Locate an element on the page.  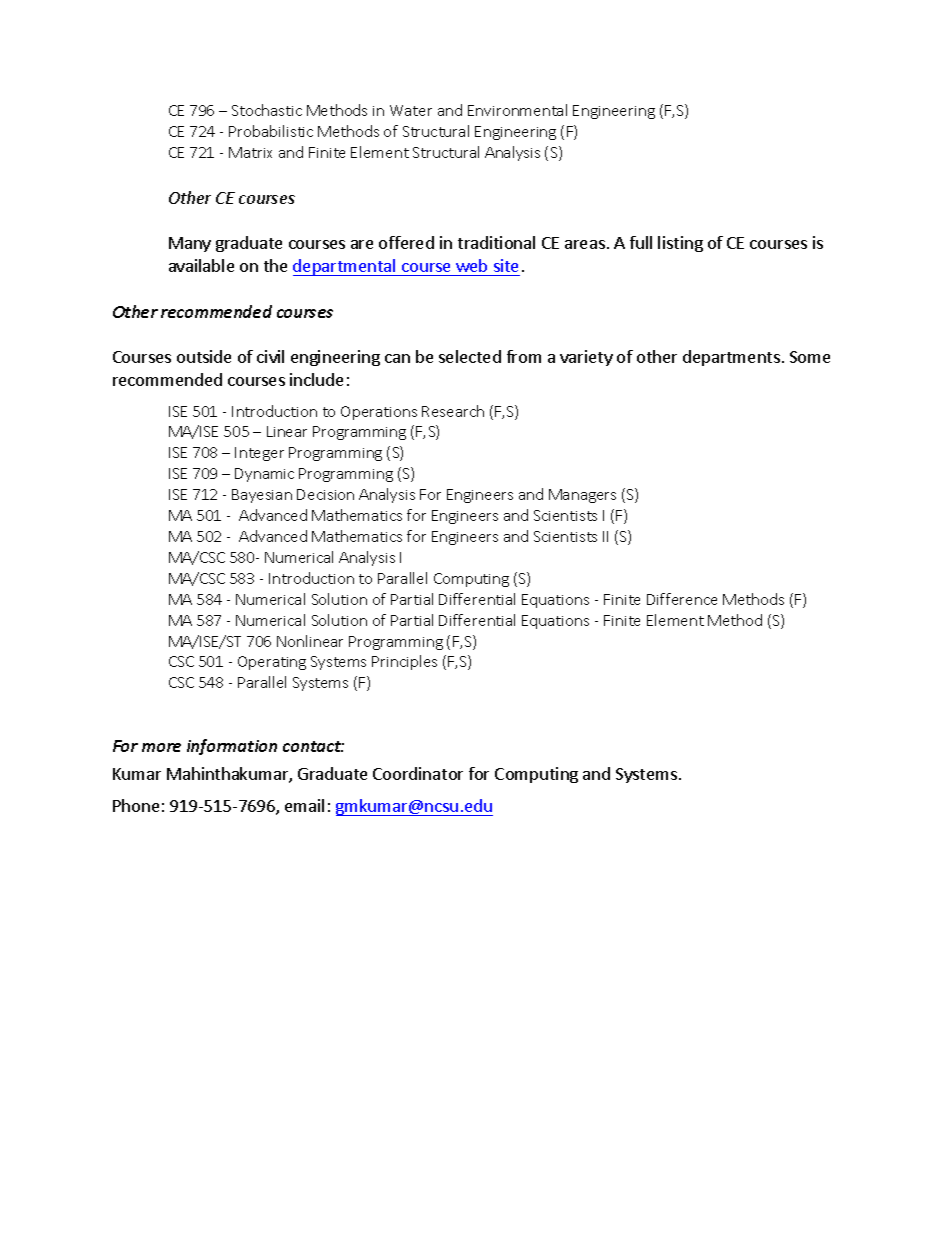
Integer is located at coordinates (259, 454).
